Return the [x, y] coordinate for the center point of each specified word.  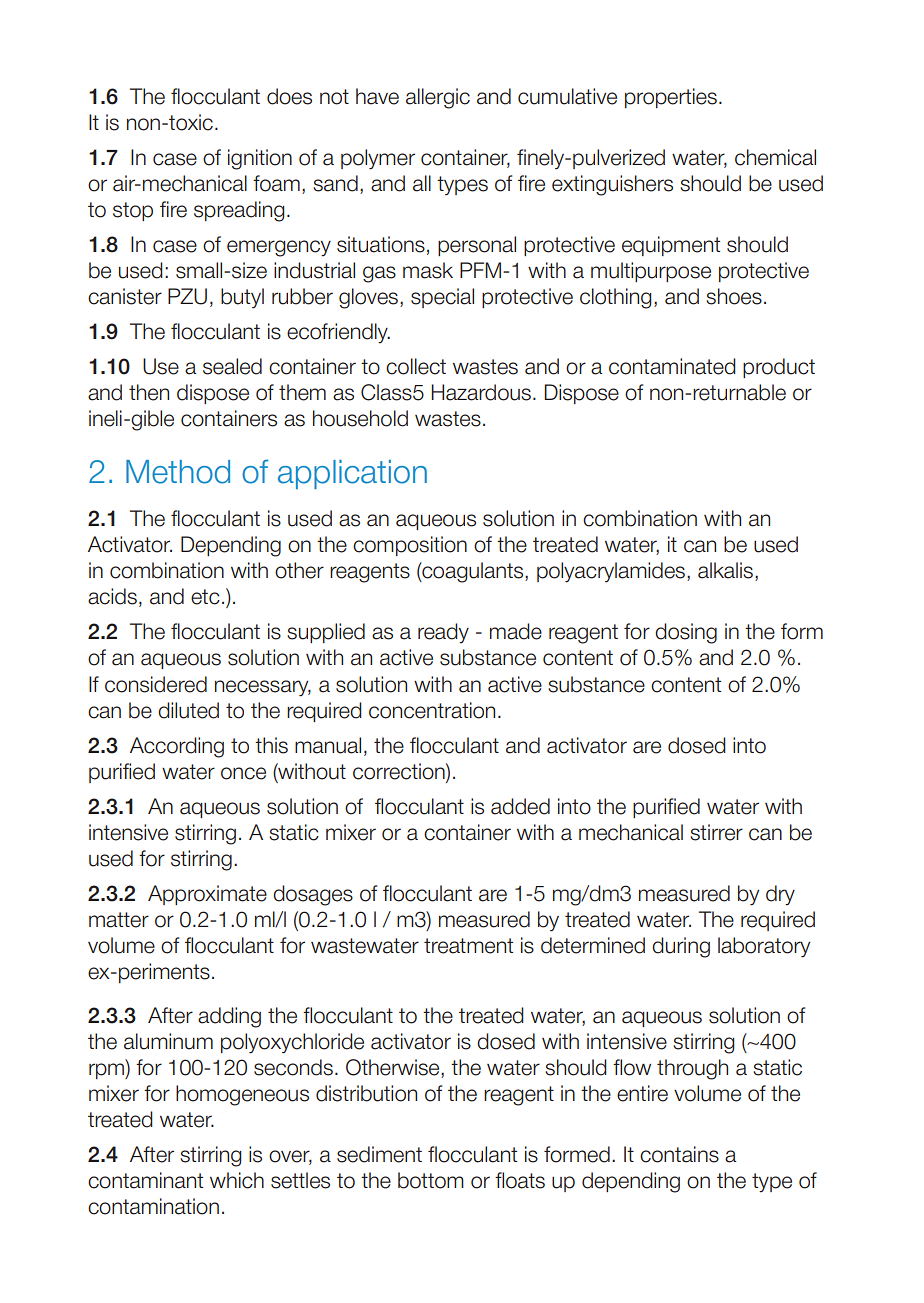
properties [671, 98]
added [520, 806]
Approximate [207, 895]
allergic [438, 98]
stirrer [716, 832]
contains [679, 1154]
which [237, 1180]
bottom [431, 1180]
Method [178, 472]
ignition [260, 159]
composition [410, 546]
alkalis [727, 571]
